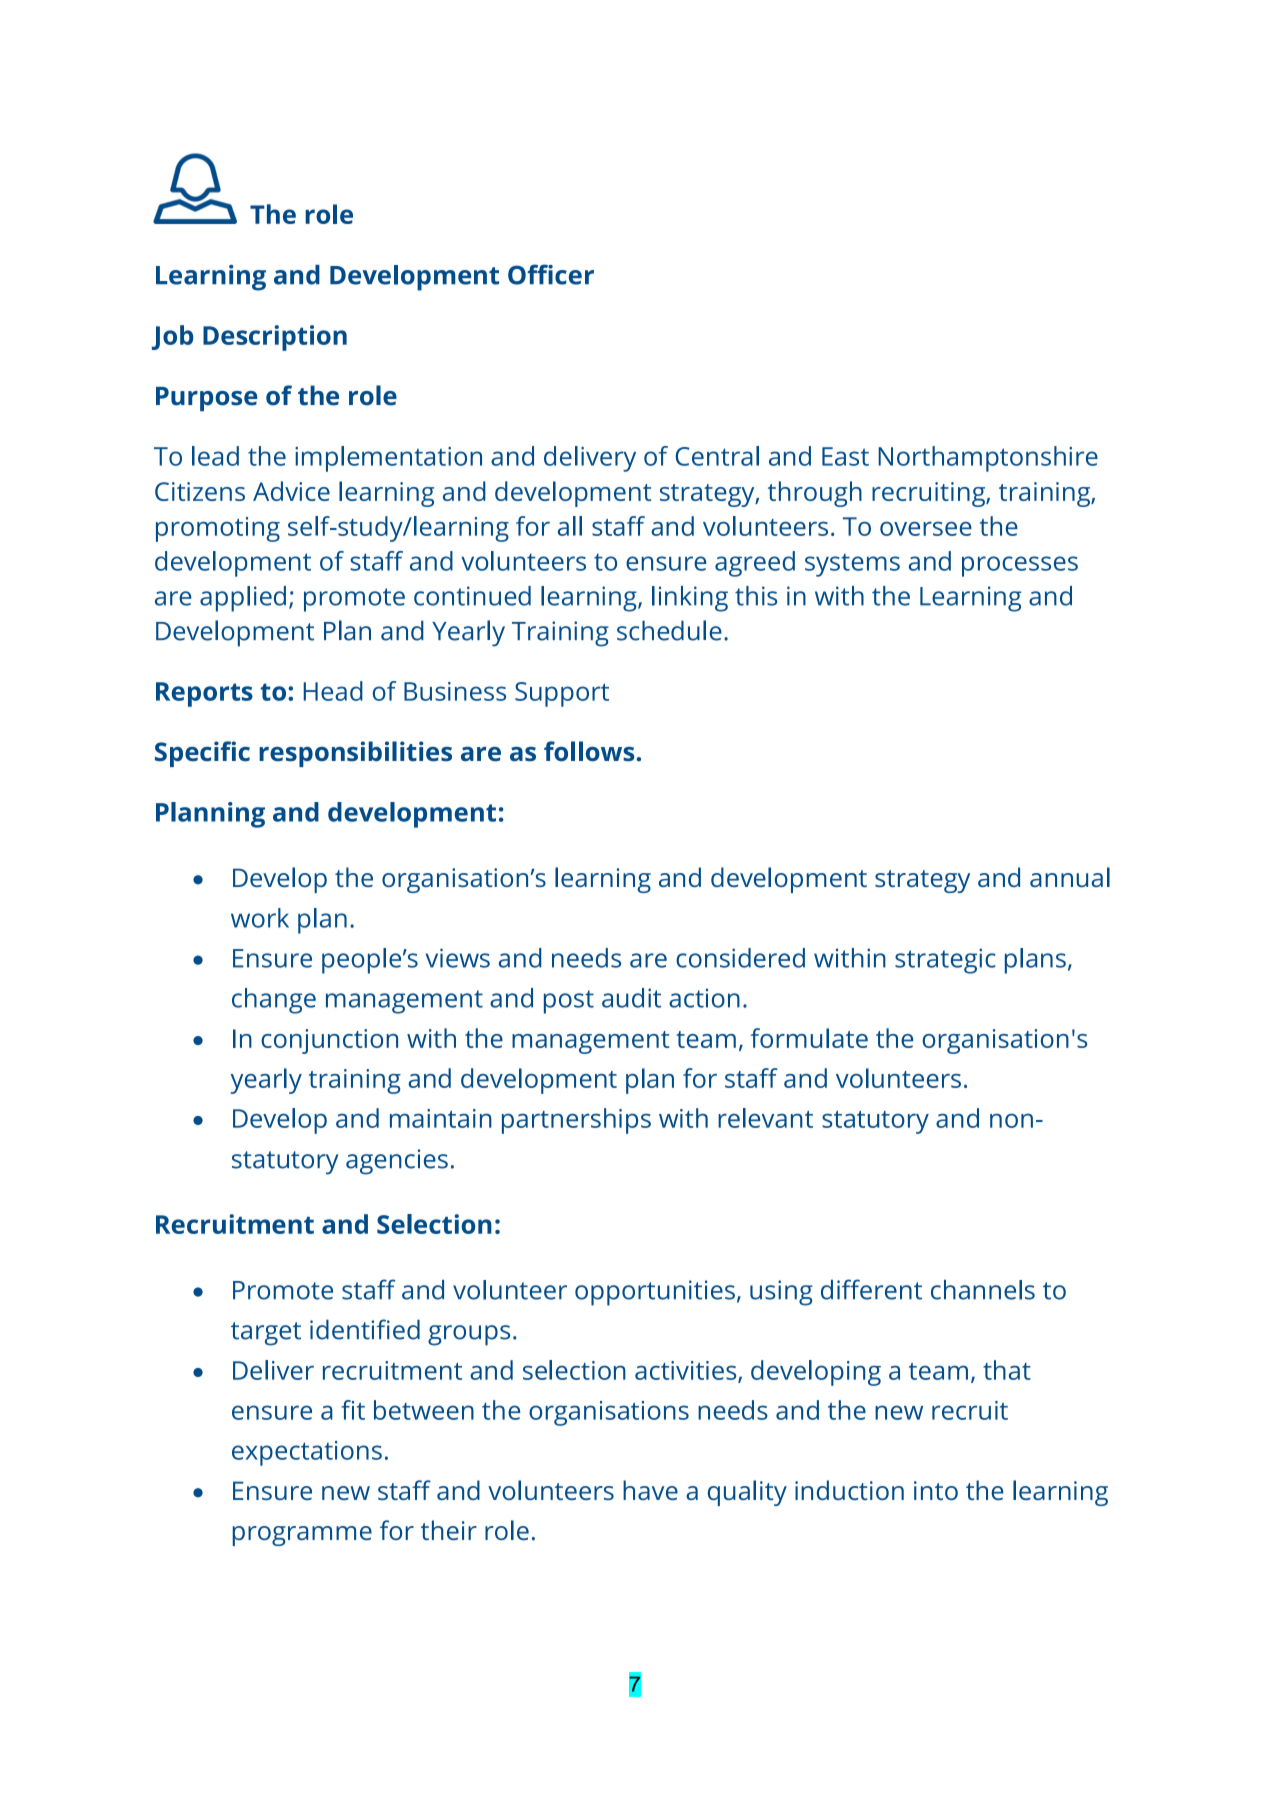  What do you see at coordinates (631, 998) in the document?
I see `audit` at bounding box center [631, 998].
